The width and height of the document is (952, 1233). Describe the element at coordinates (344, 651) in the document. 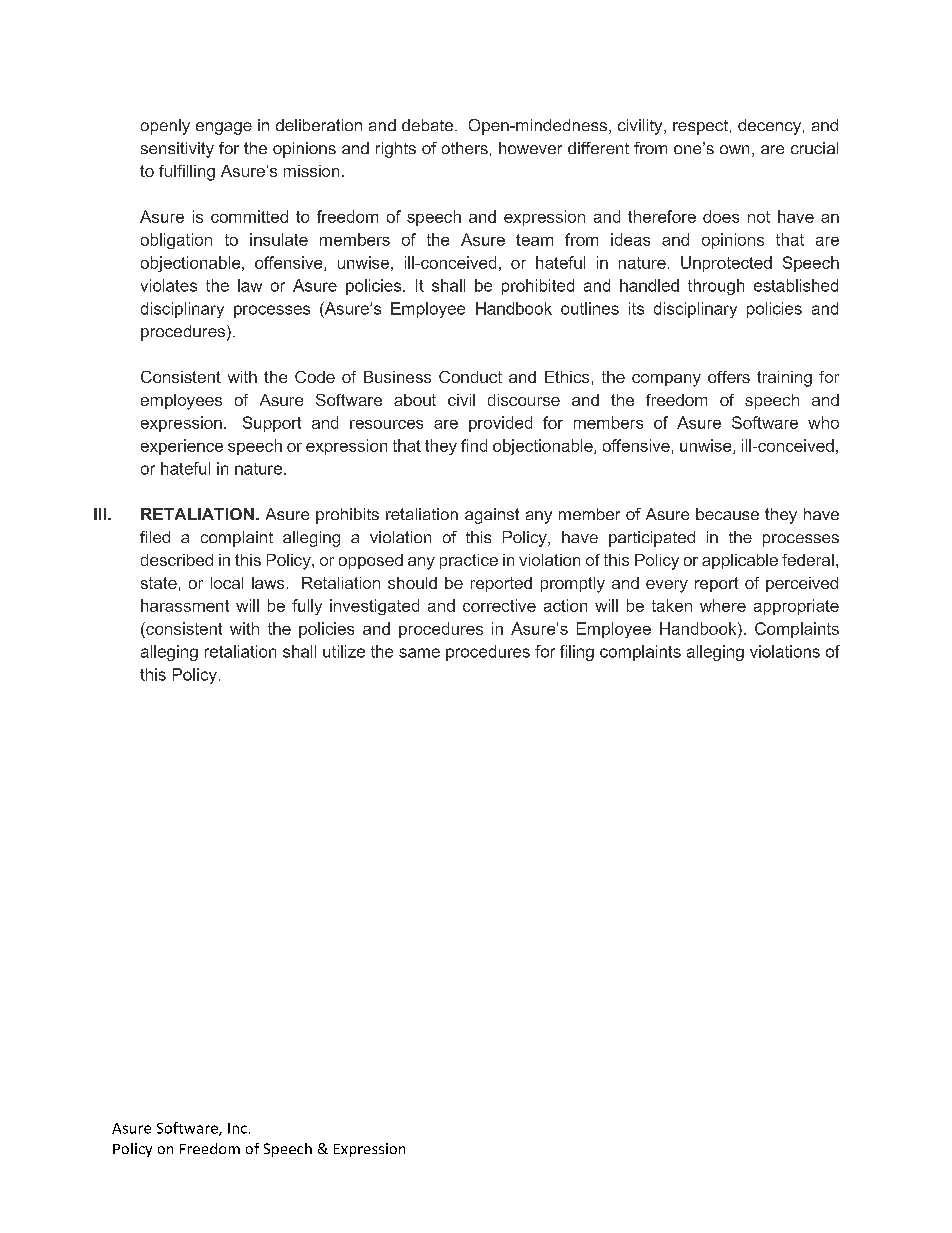

I see `utilize` at that location.
